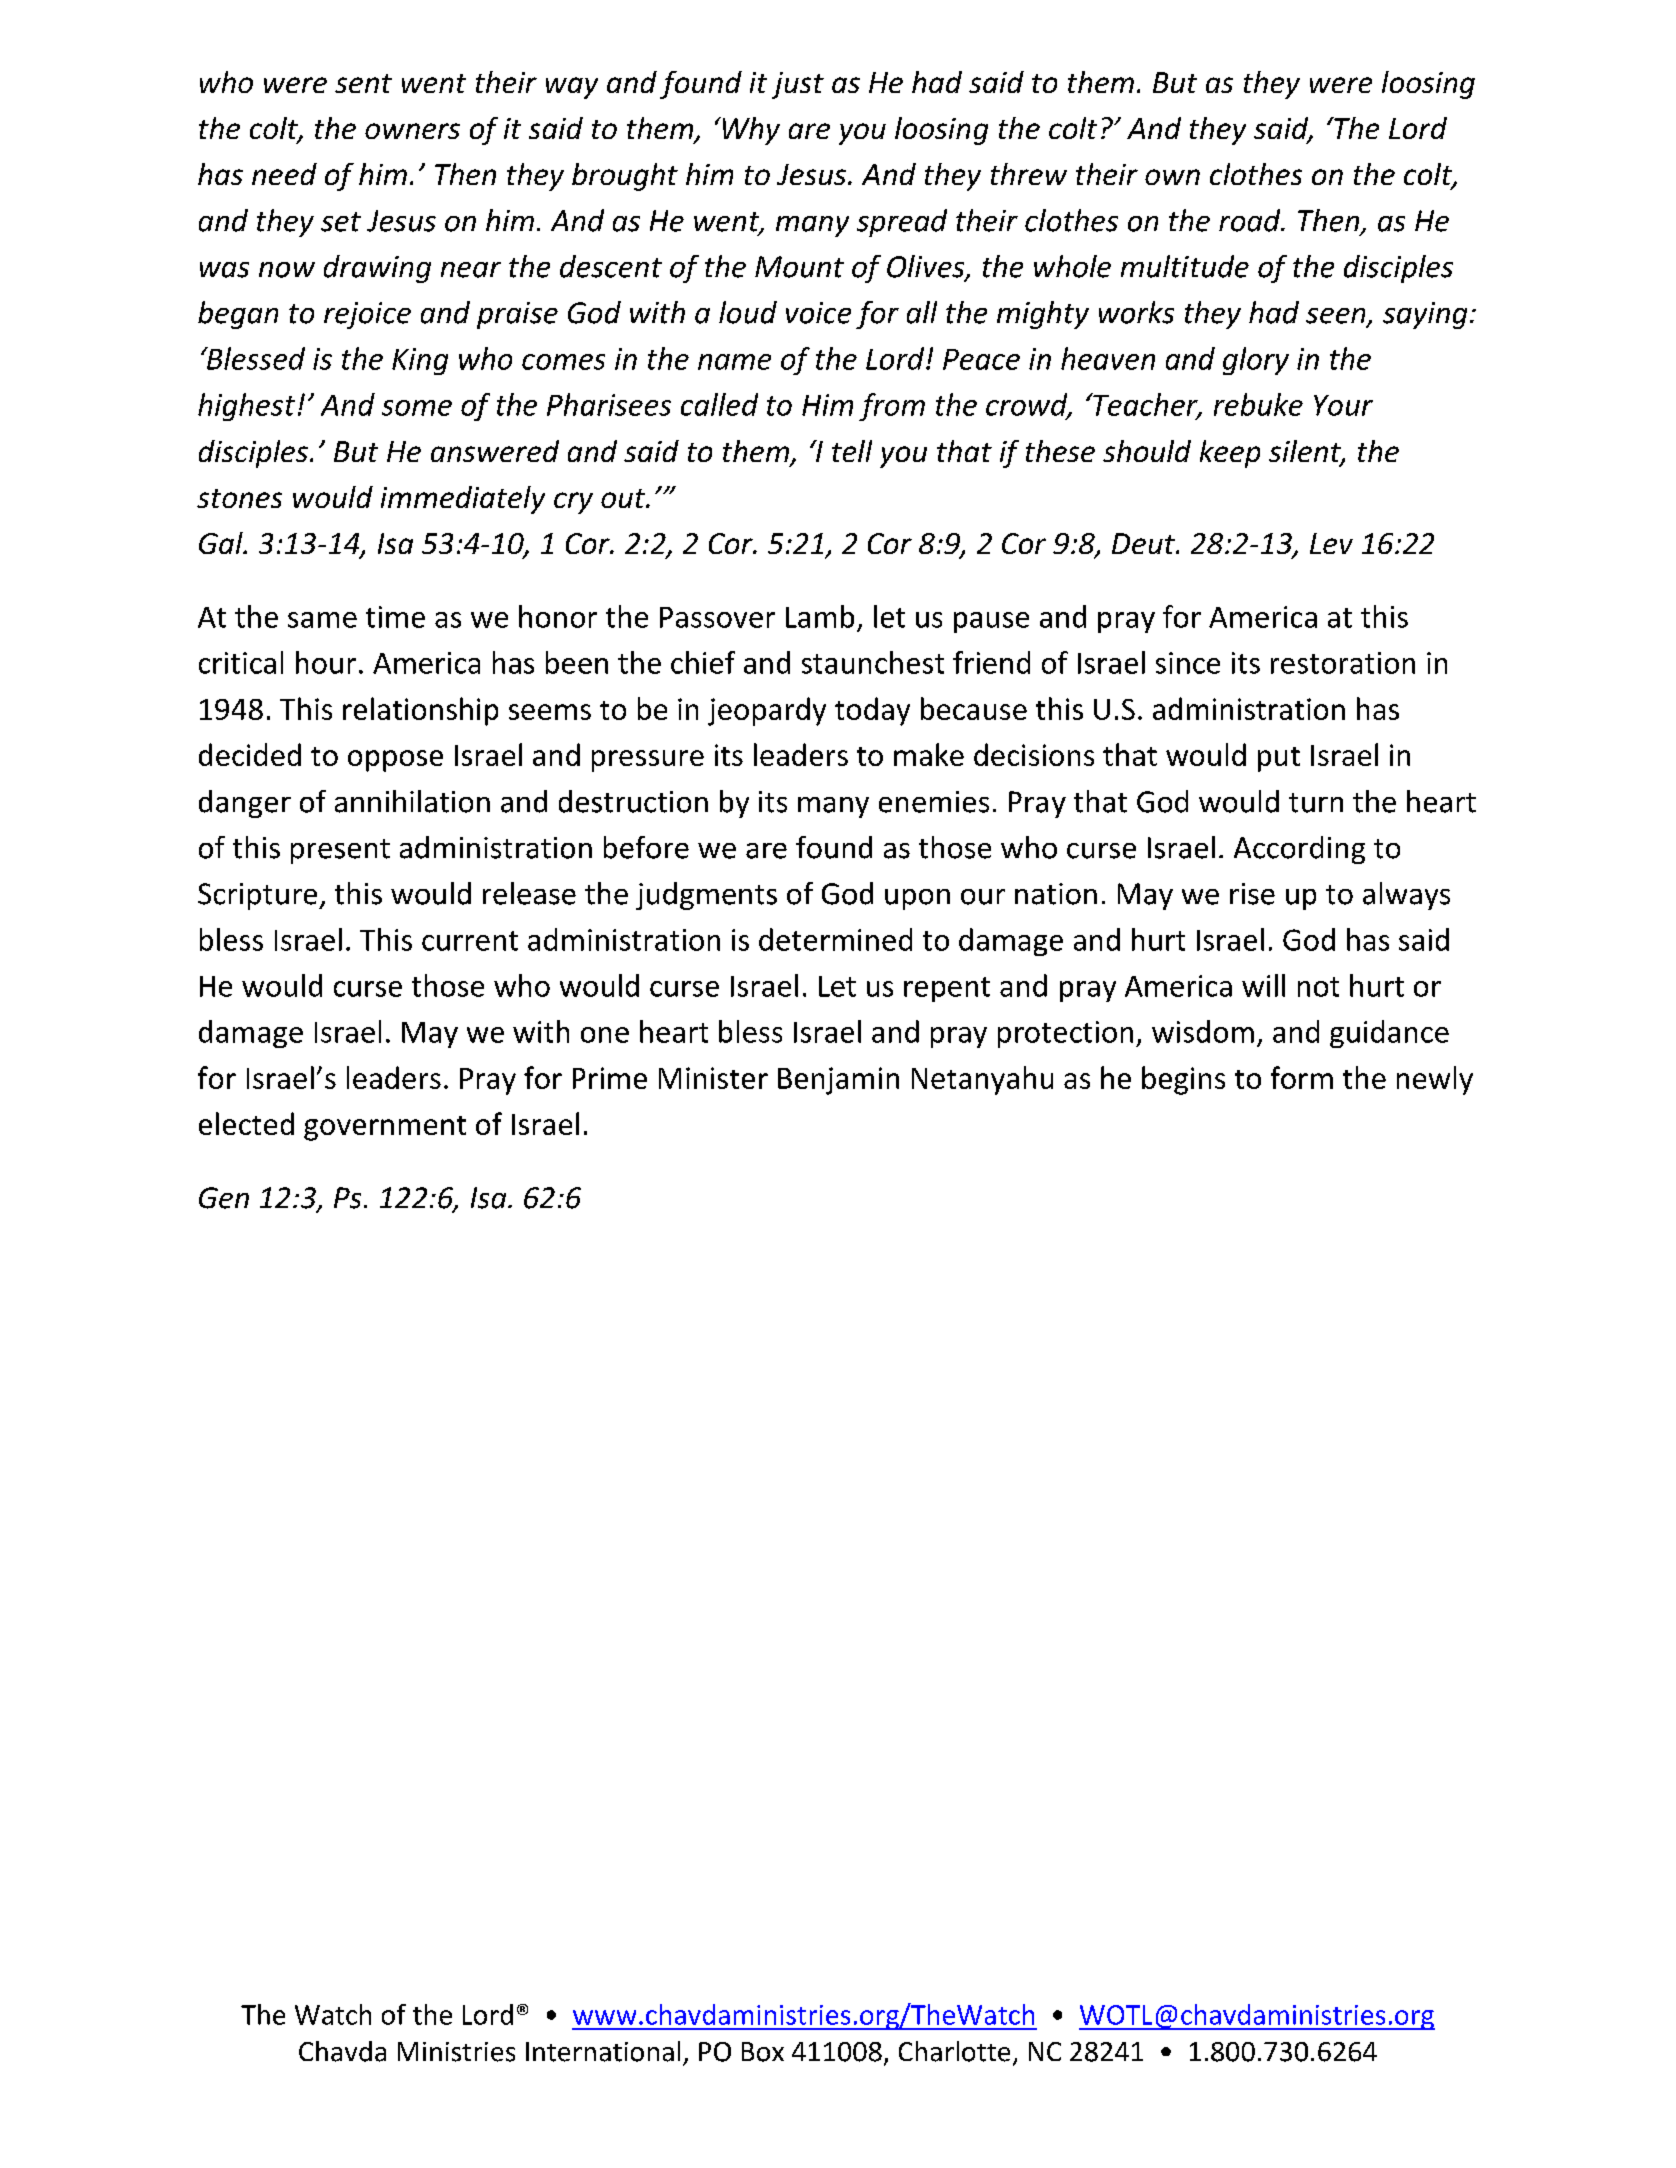 The image size is (1676, 2168). Describe the element at coordinates (798, 85) in the screenshot. I see `just` at that location.
